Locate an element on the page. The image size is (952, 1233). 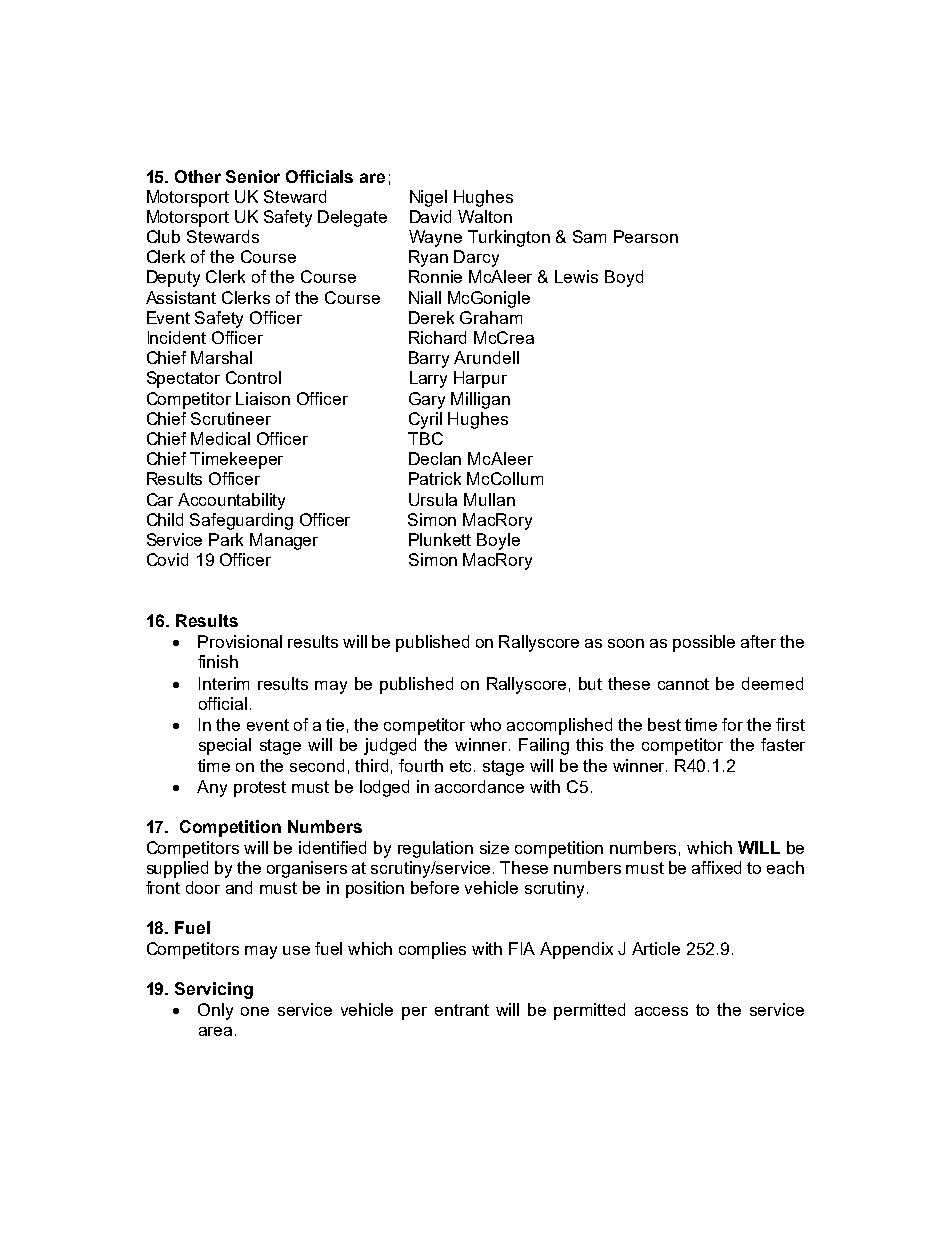
affixed is located at coordinates (716, 867).
